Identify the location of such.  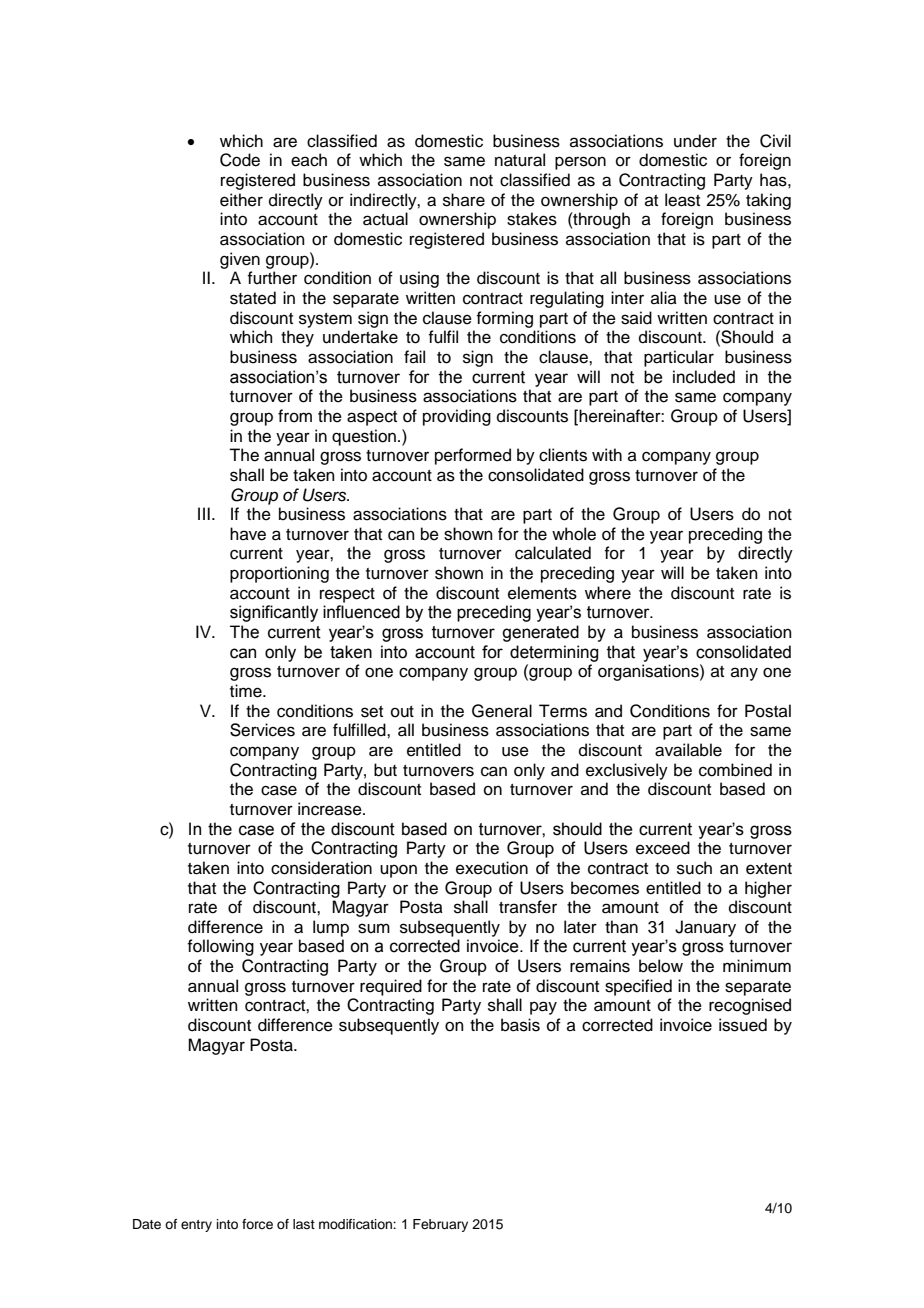
(694, 868).
